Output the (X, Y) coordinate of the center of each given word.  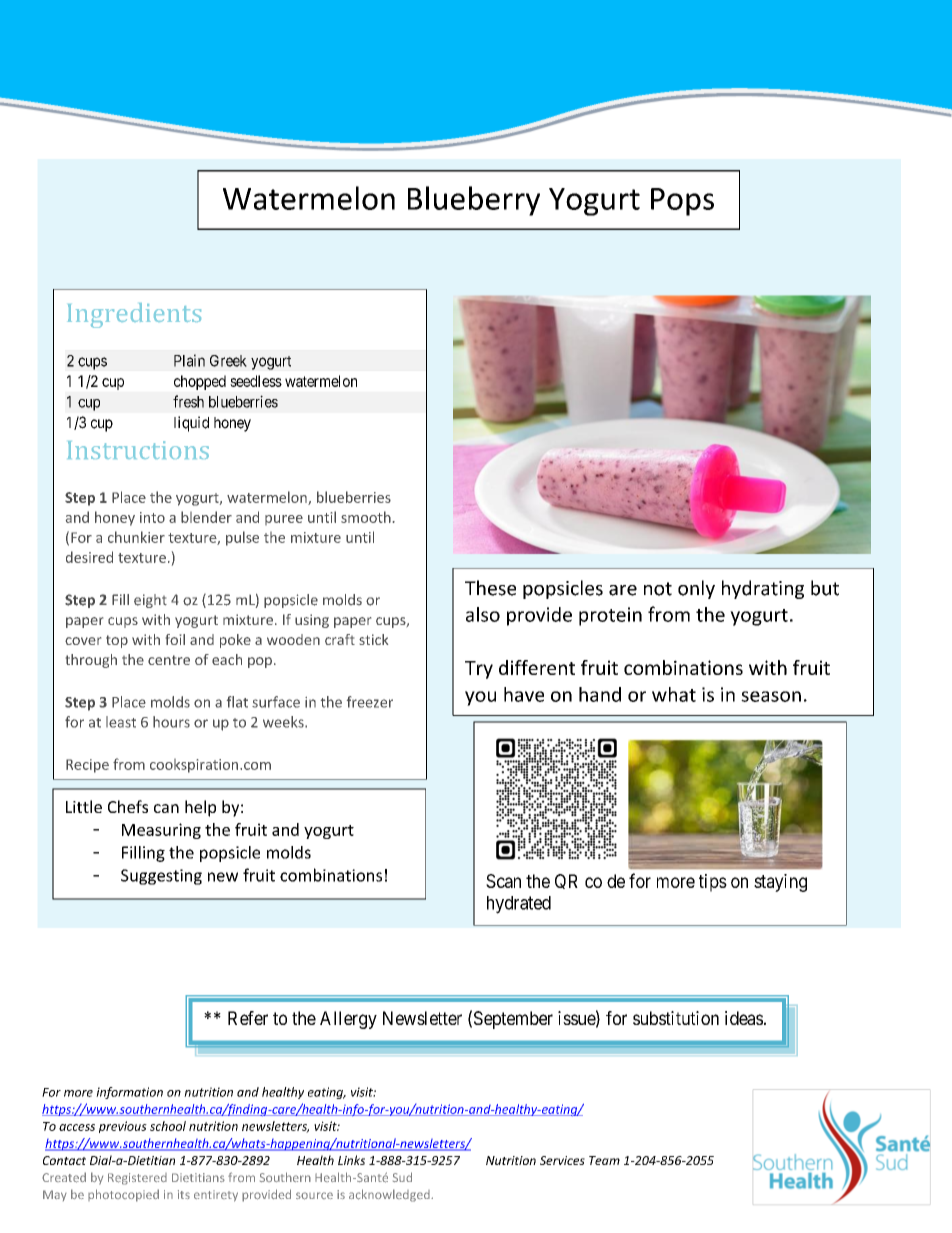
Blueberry (474, 201)
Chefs (128, 806)
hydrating (763, 589)
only (696, 589)
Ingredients (134, 315)
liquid (191, 424)
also (483, 614)
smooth (366, 517)
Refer (248, 1018)
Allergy (348, 1020)
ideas (744, 1018)
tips (713, 883)
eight (150, 601)
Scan (503, 881)
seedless (256, 381)
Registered (137, 1179)
